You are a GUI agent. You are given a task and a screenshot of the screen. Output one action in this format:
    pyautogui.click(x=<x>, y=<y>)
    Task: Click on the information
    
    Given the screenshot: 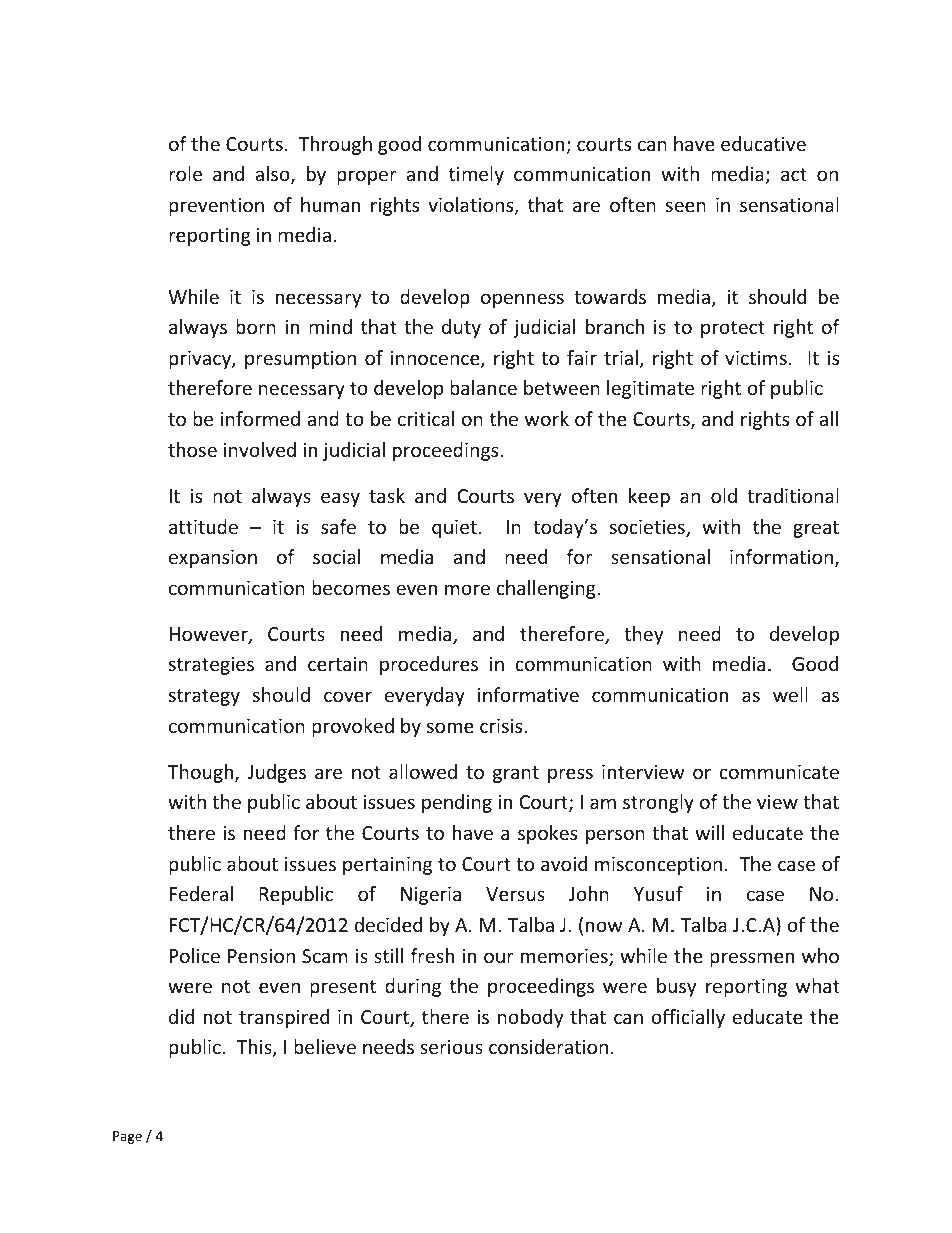 What is the action you would take?
    pyautogui.click(x=783, y=558)
